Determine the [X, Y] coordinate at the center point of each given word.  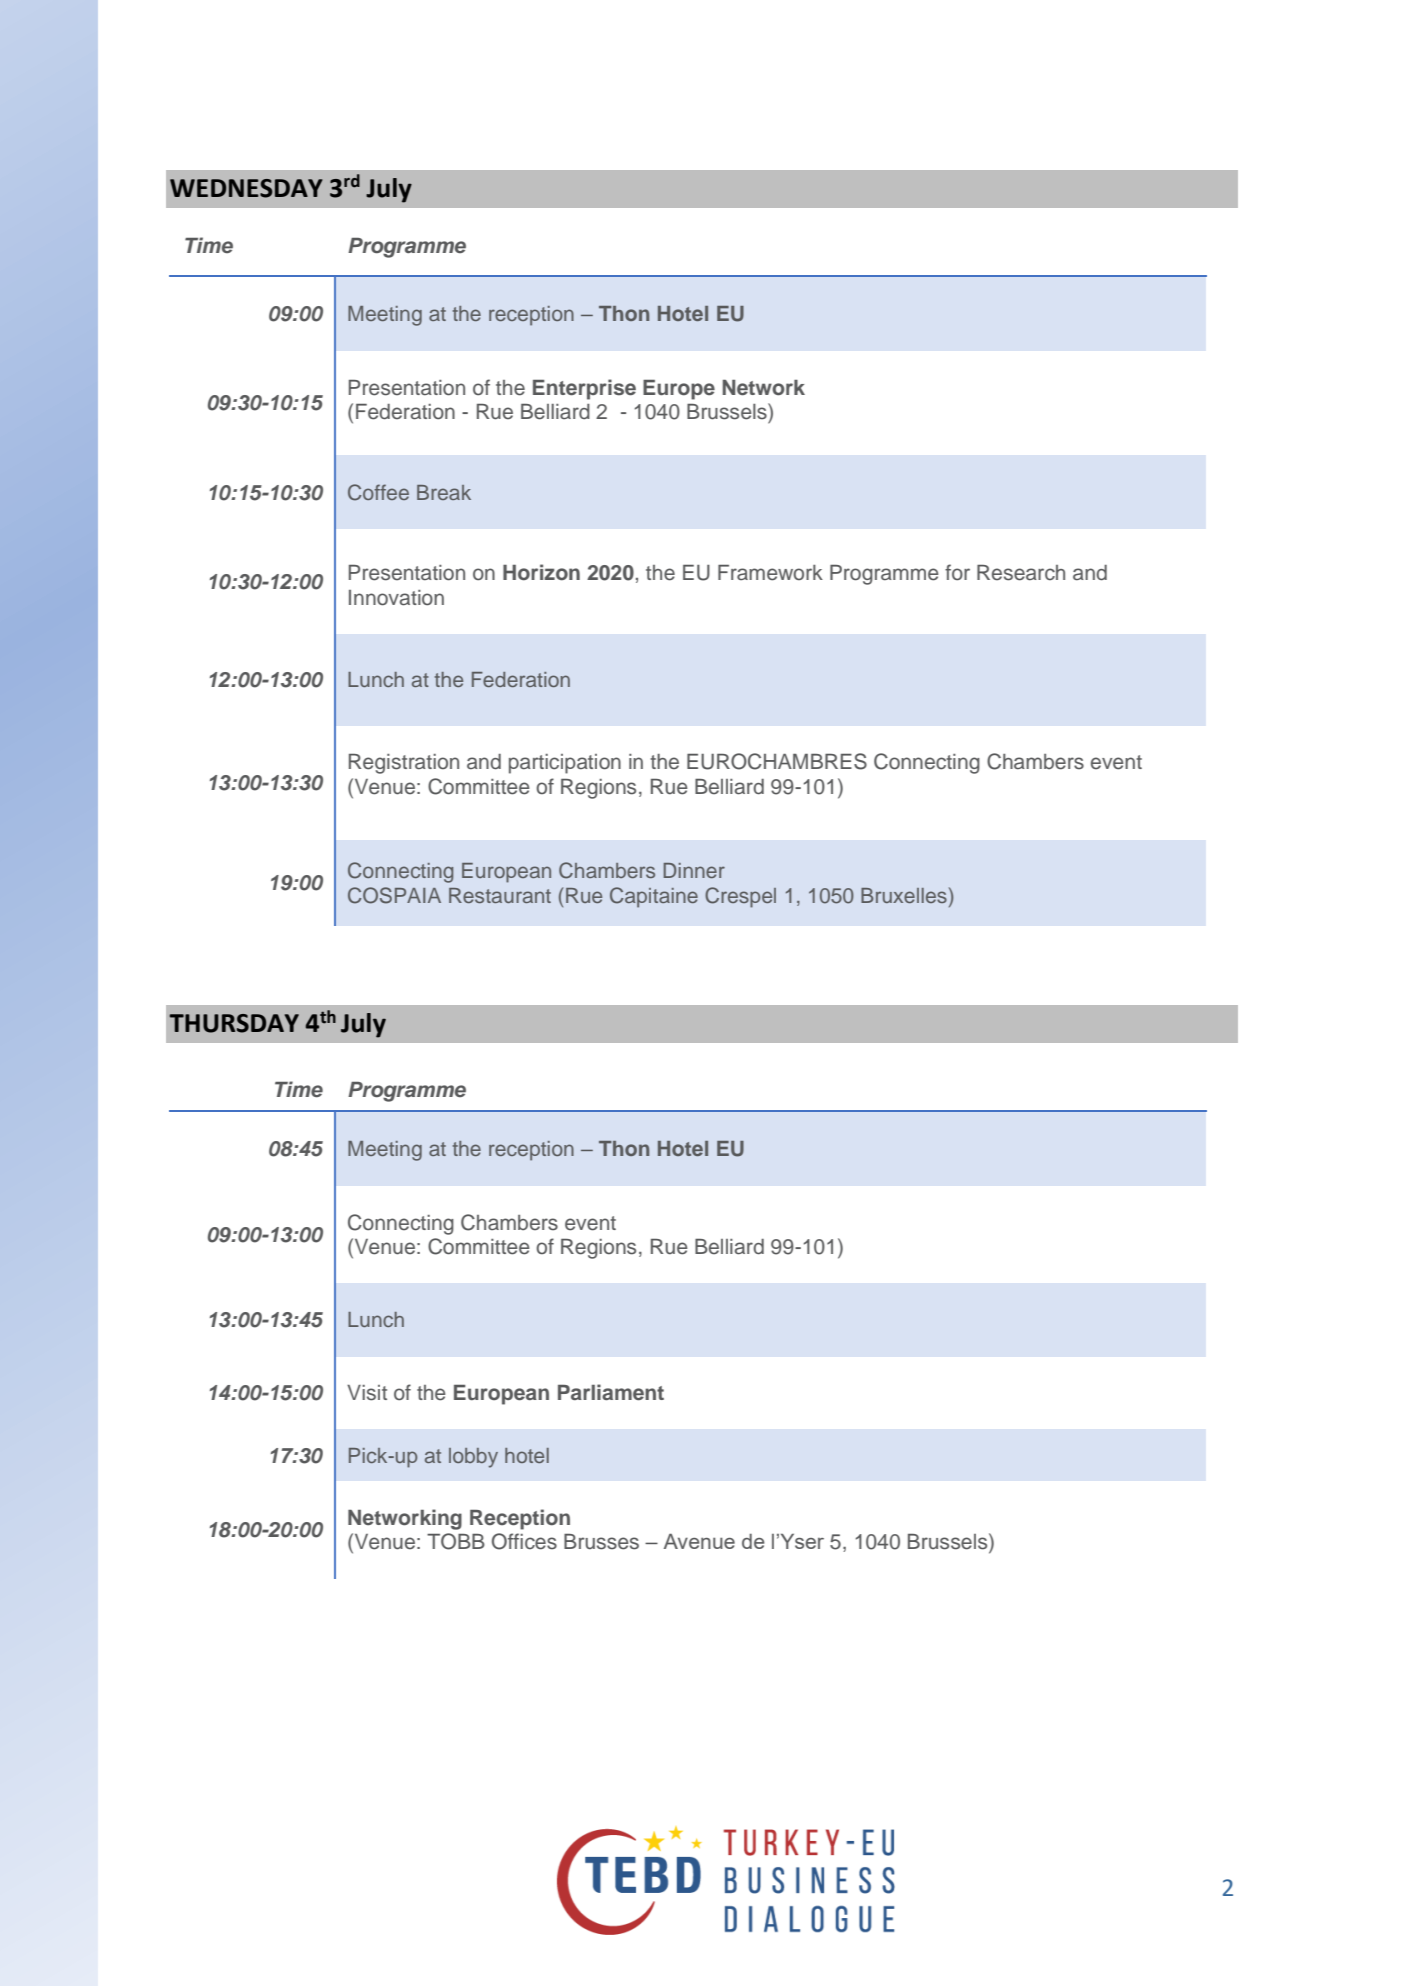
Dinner [694, 870]
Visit [367, 1393]
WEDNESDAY [246, 188]
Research [1021, 573]
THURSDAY [234, 1023]
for [957, 572]
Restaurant [500, 895]
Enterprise [584, 389]
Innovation [396, 598]
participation [565, 764]
